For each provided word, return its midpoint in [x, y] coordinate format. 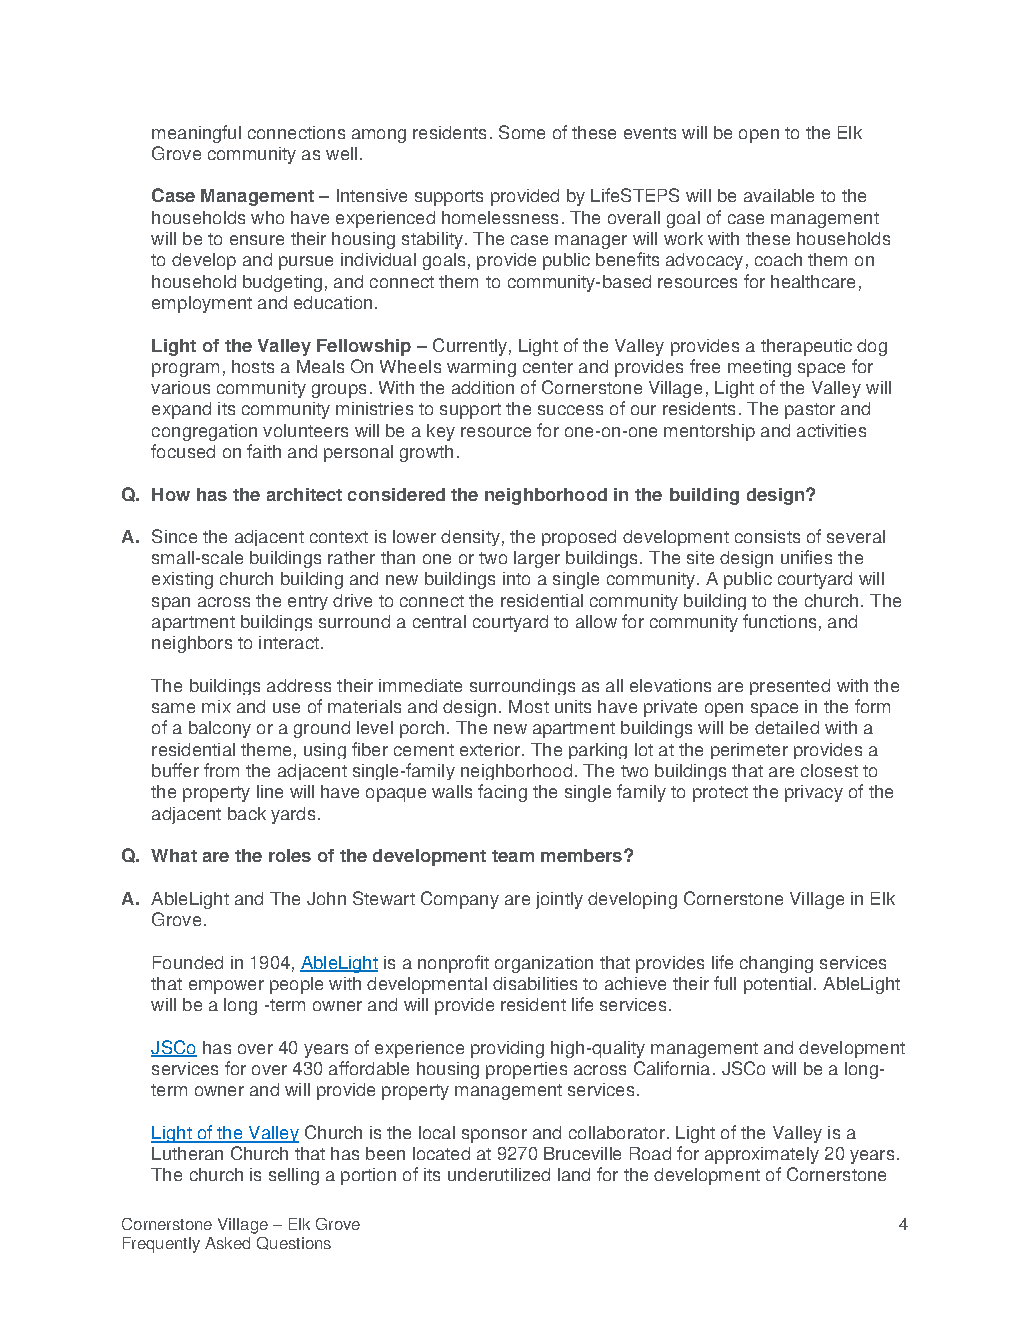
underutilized [499, 1174]
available [779, 195]
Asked [227, 1243]
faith [264, 451]
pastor [810, 411]
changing [776, 964]
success [570, 410]
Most [529, 706]
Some [522, 132]
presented [790, 687]
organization [544, 964]
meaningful [196, 134]
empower [226, 987]
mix [216, 706]
